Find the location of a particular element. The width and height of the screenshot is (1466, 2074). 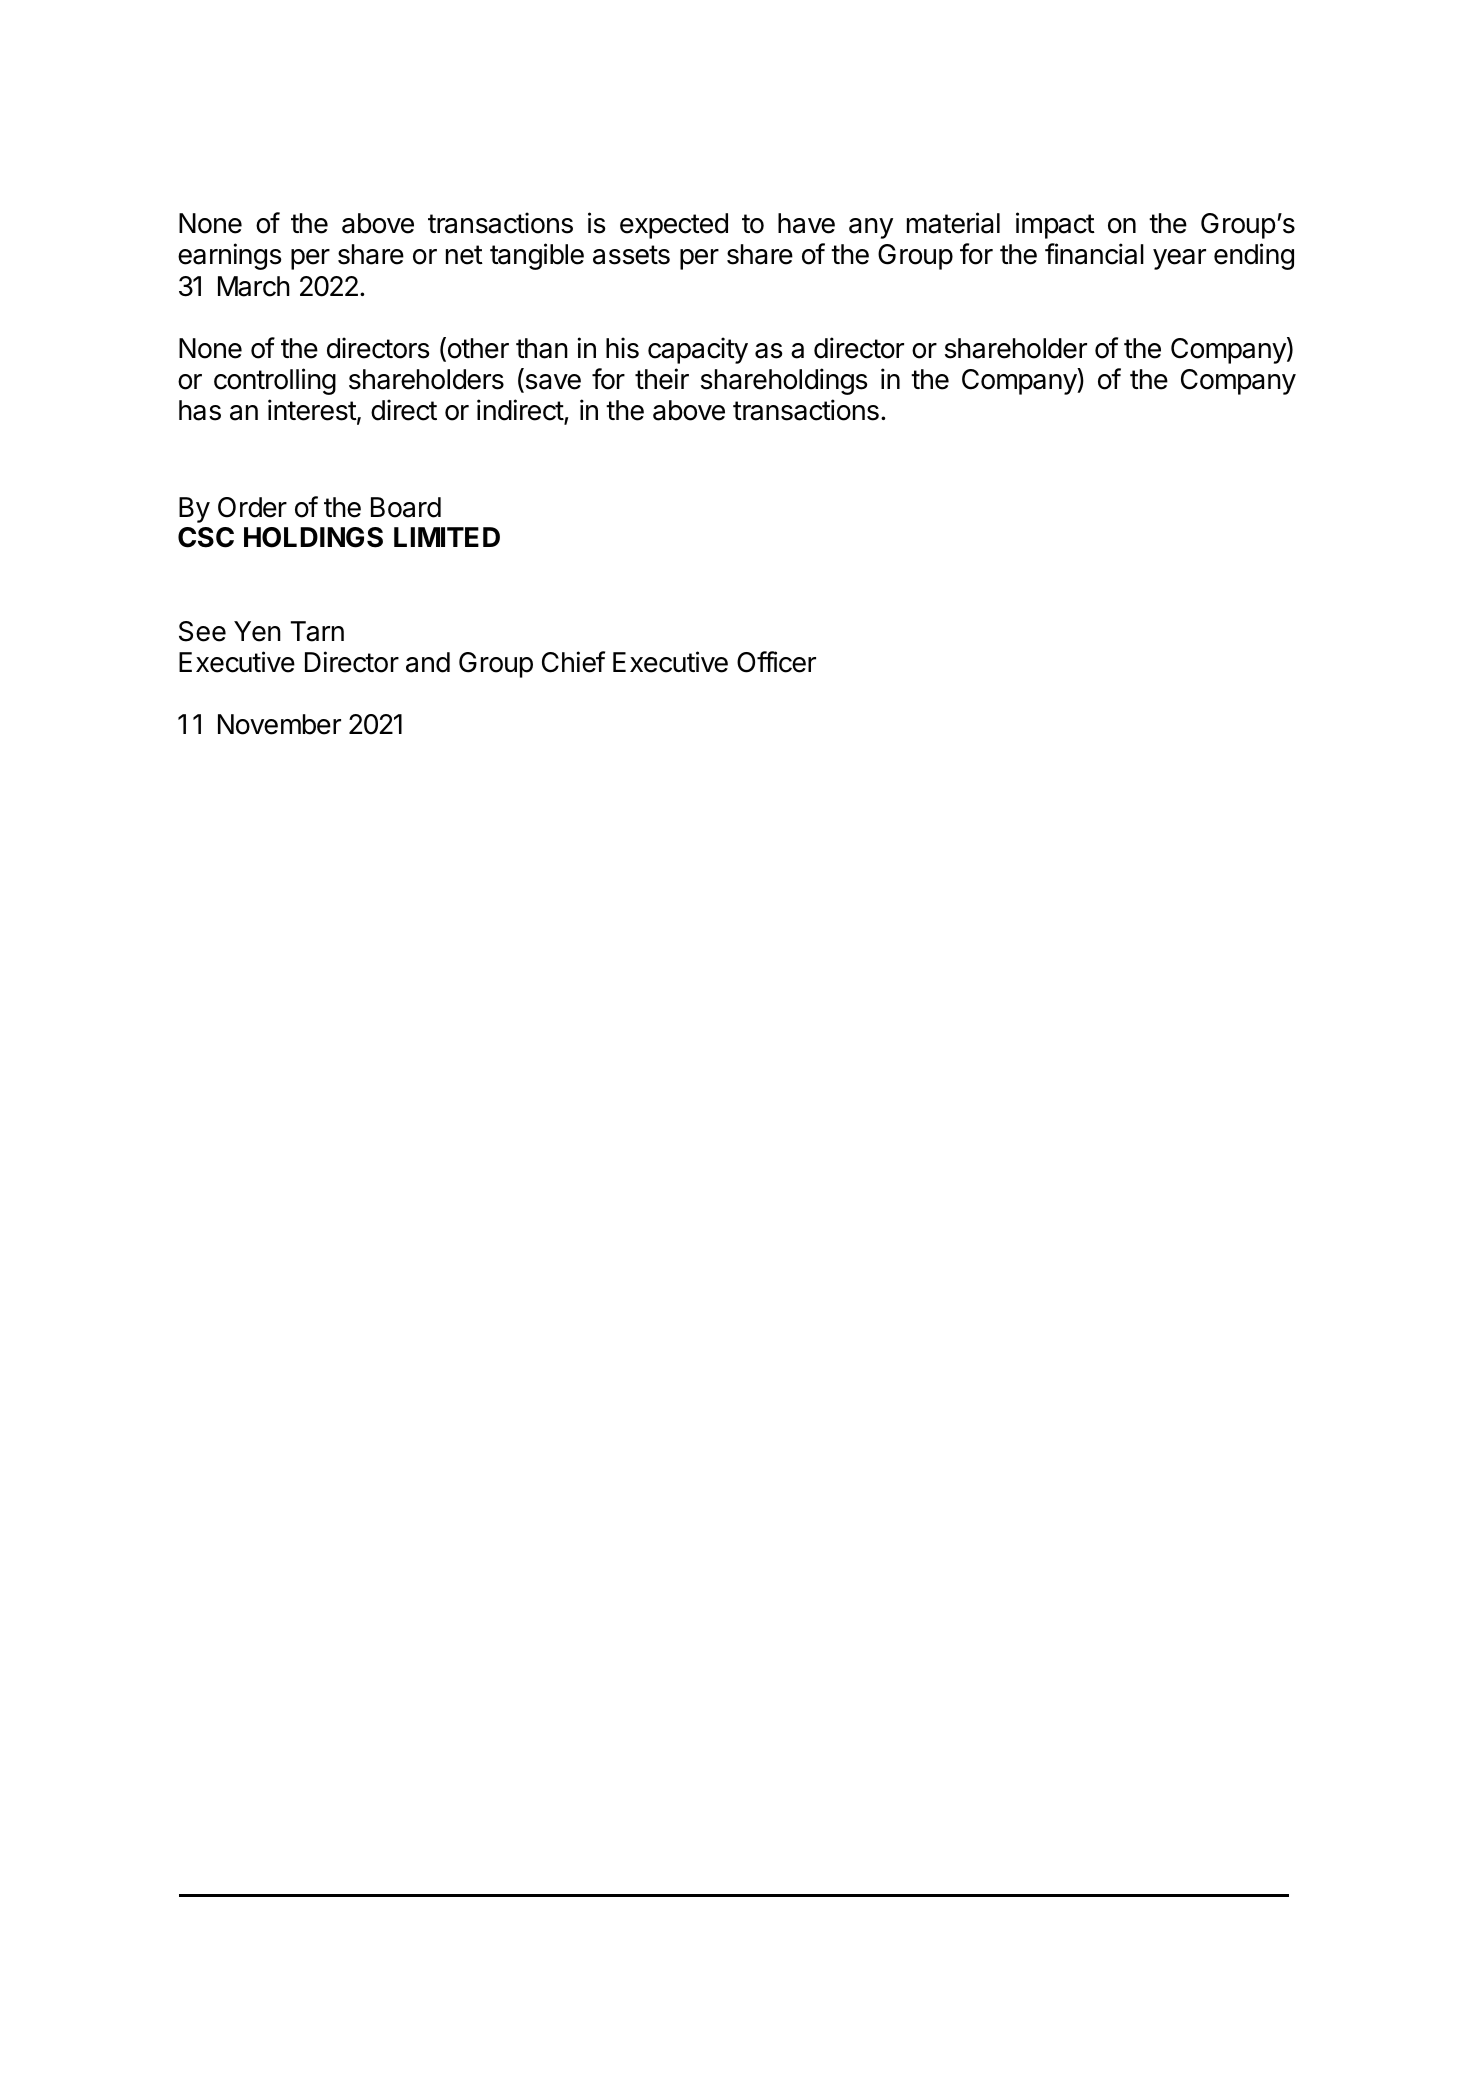

and is located at coordinates (428, 662).
